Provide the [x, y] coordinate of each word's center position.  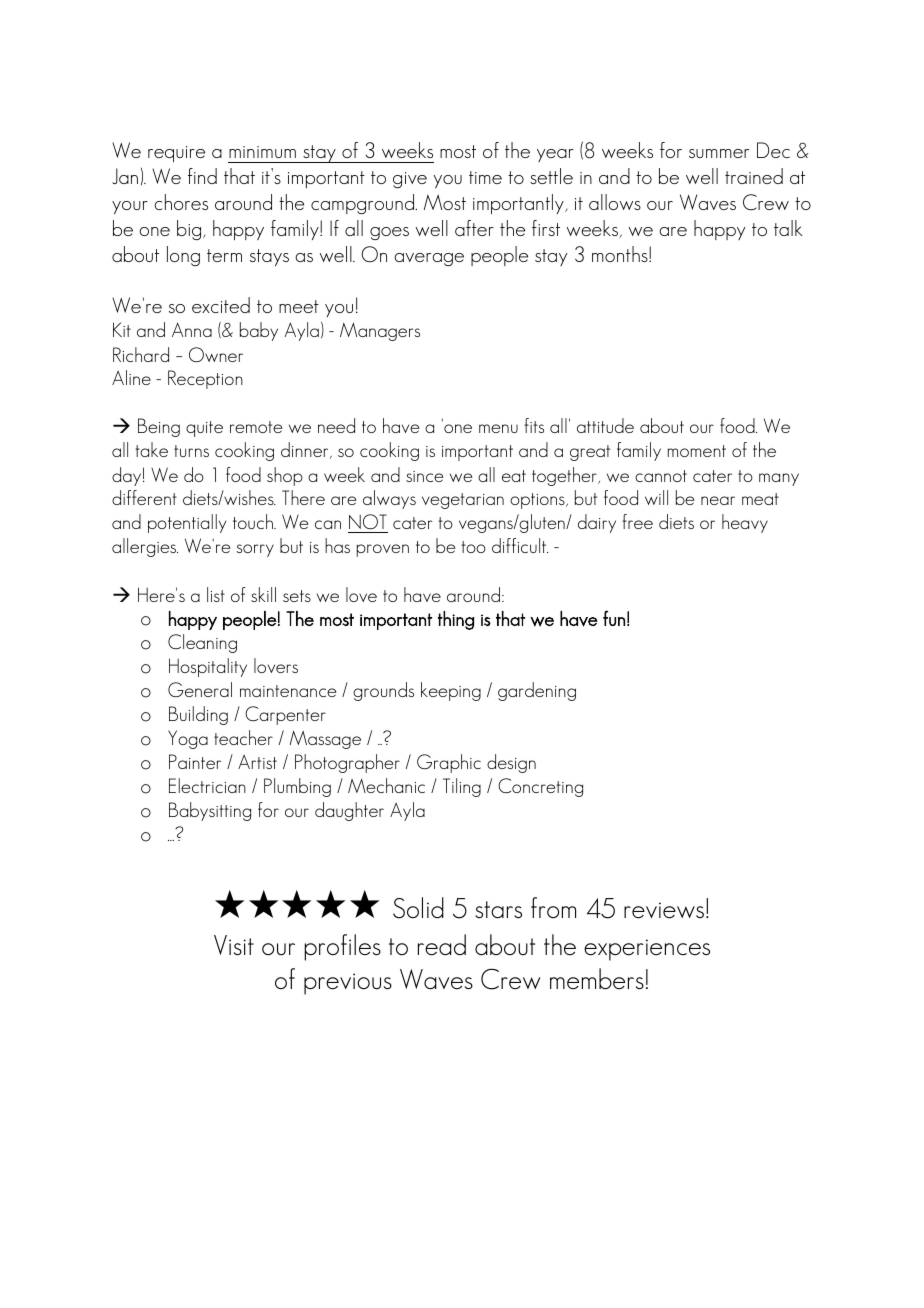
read [442, 945]
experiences [647, 950]
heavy [745, 523]
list [216, 594]
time [485, 177]
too [473, 547]
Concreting [540, 787]
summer [719, 153]
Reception [205, 379]
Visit [234, 945]
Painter [195, 761]
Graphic [449, 763]
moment [697, 451]
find [202, 176]
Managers [380, 331]
